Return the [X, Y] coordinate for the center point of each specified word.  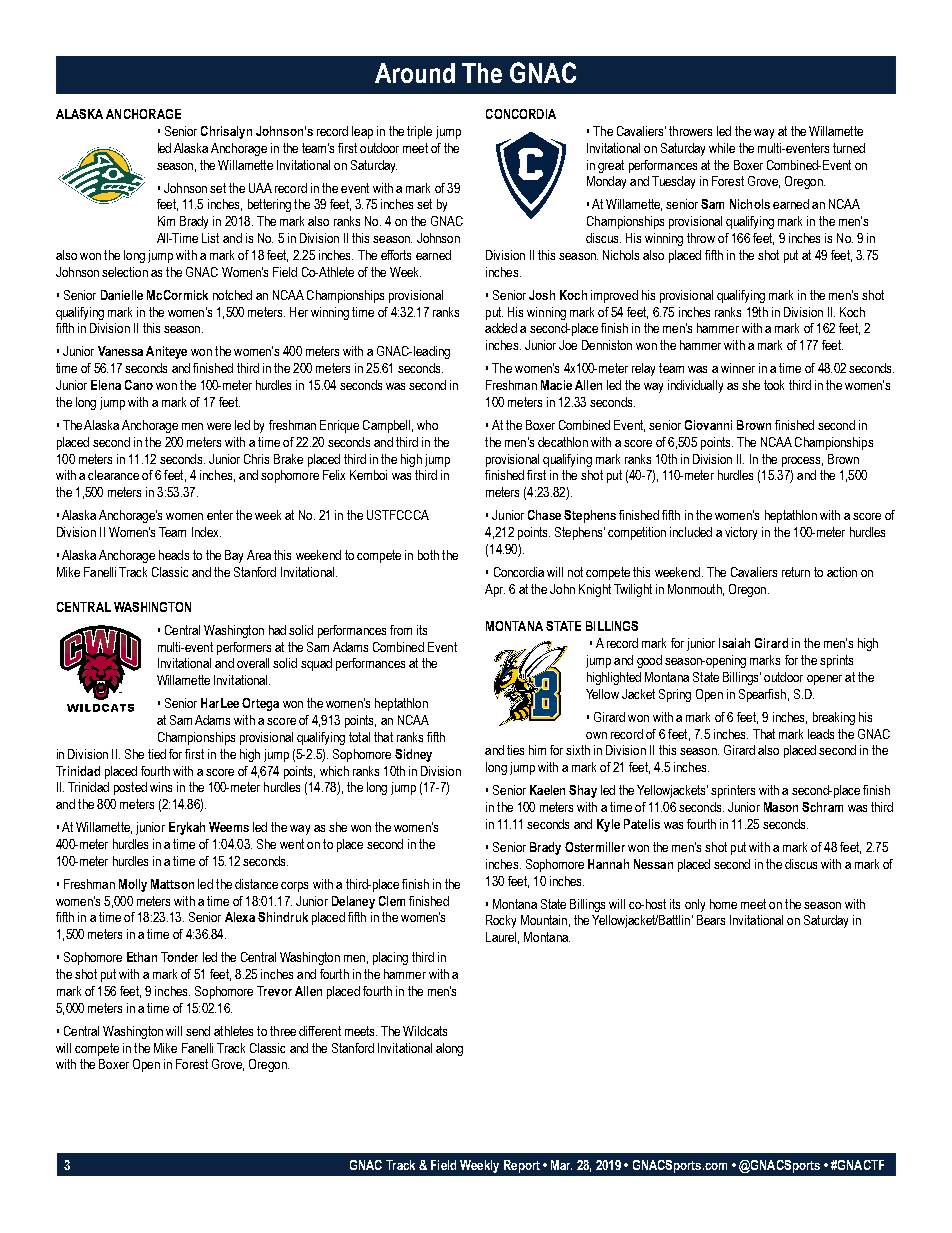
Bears [711, 920]
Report [522, 1166]
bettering [269, 205]
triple [419, 132]
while [722, 148]
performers [244, 648]
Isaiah [734, 643]
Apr [495, 590]
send [198, 1031]
